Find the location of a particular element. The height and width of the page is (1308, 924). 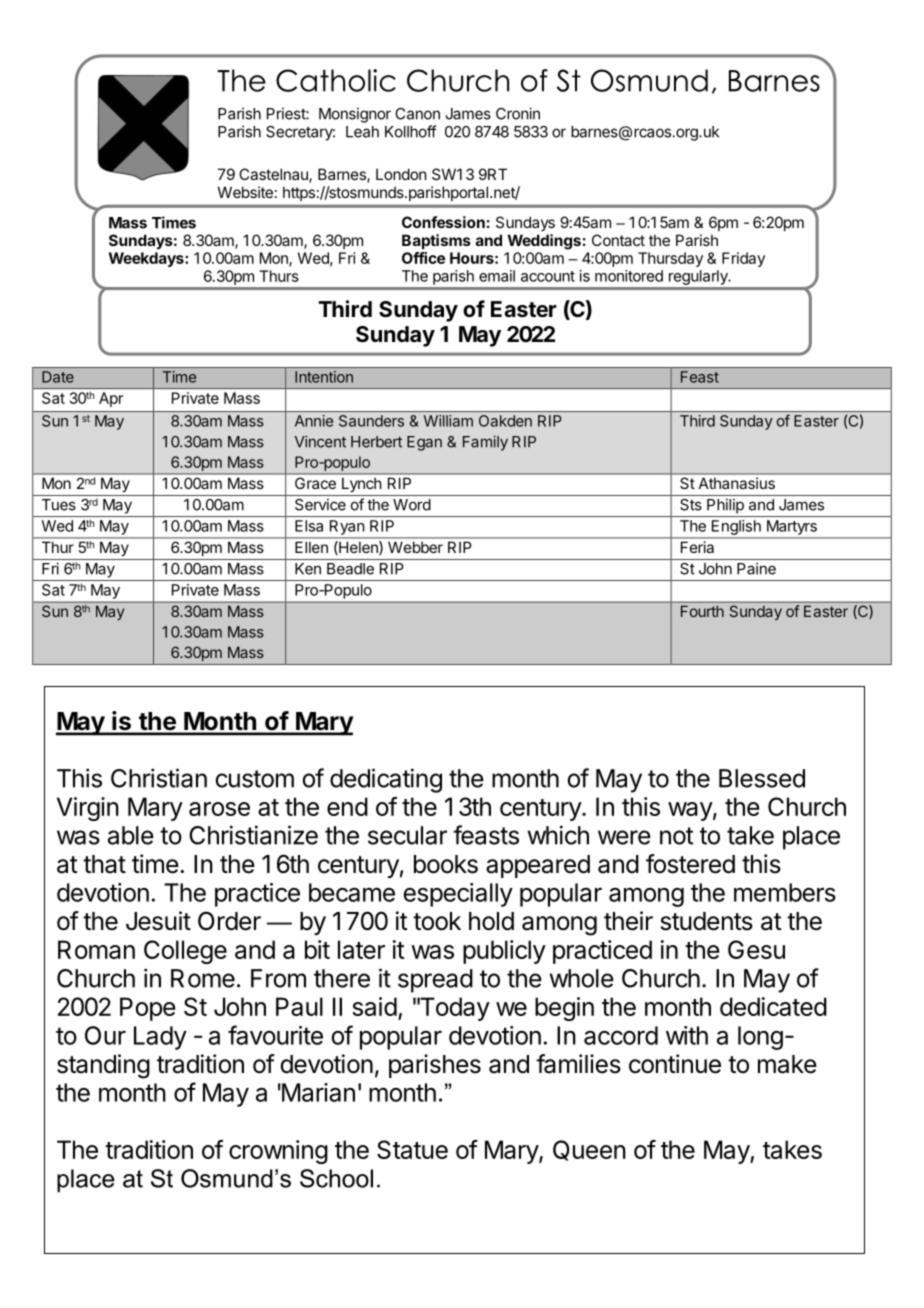

crowning is located at coordinates (278, 1152).
